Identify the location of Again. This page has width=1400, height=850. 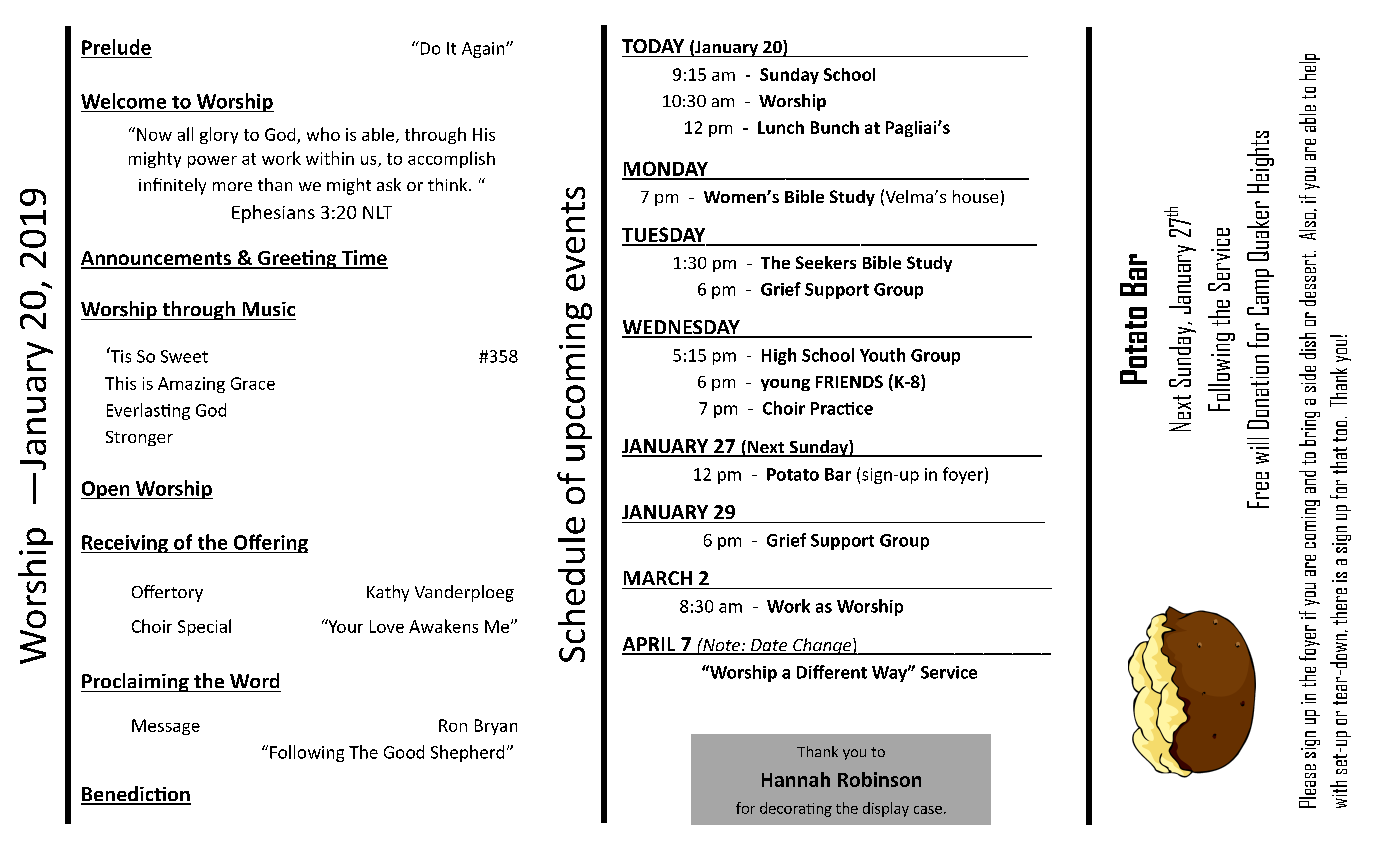
(484, 50).
